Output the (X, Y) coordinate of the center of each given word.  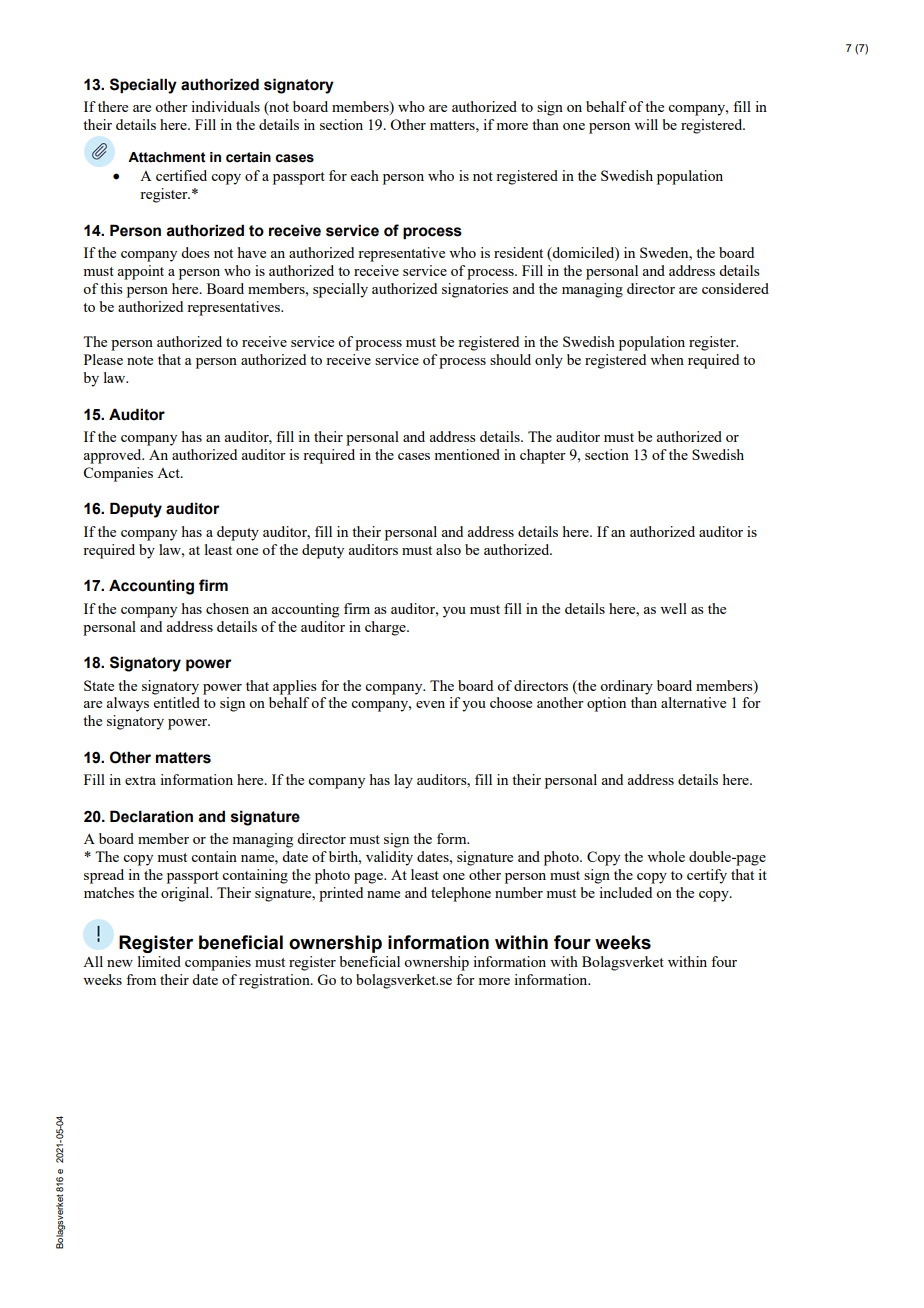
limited (159, 961)
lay (403, 781)
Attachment (167, 157)
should (510, 359)
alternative (693, 702)
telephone (461, 894)
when (667, 359)
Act (169, 473)
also (448, 549)
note (140, 360)
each (365, 175)
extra (140, 780)
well (673, 608)
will (646, 124)
